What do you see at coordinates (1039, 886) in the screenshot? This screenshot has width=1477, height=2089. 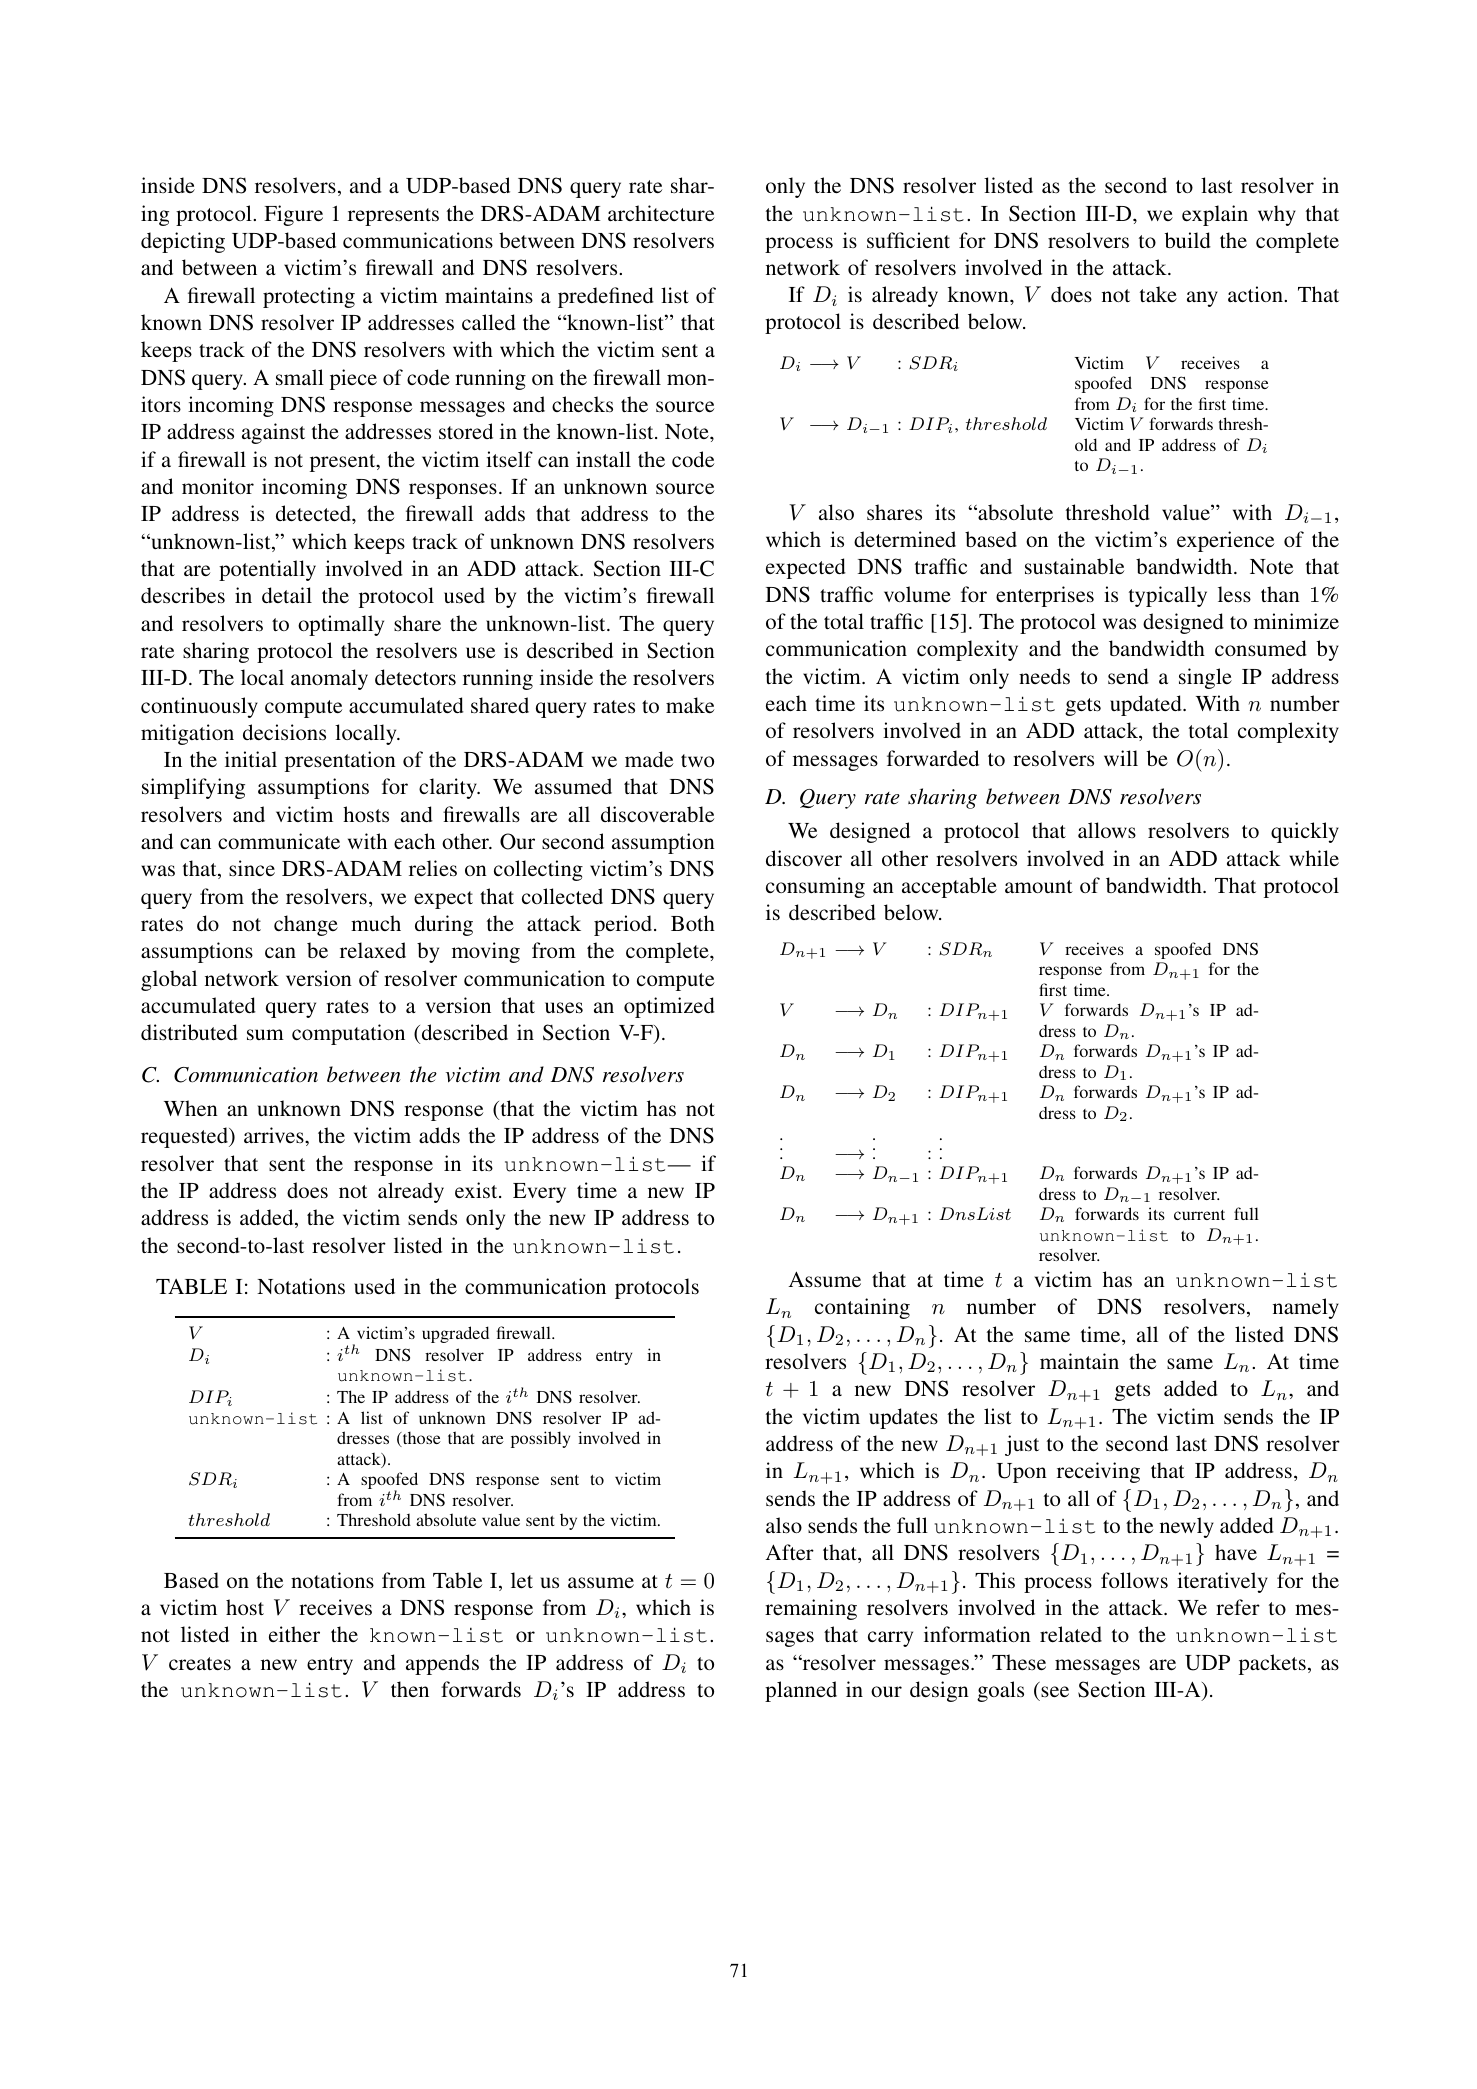 I see `amount` at bounding box center [1039, 886].
